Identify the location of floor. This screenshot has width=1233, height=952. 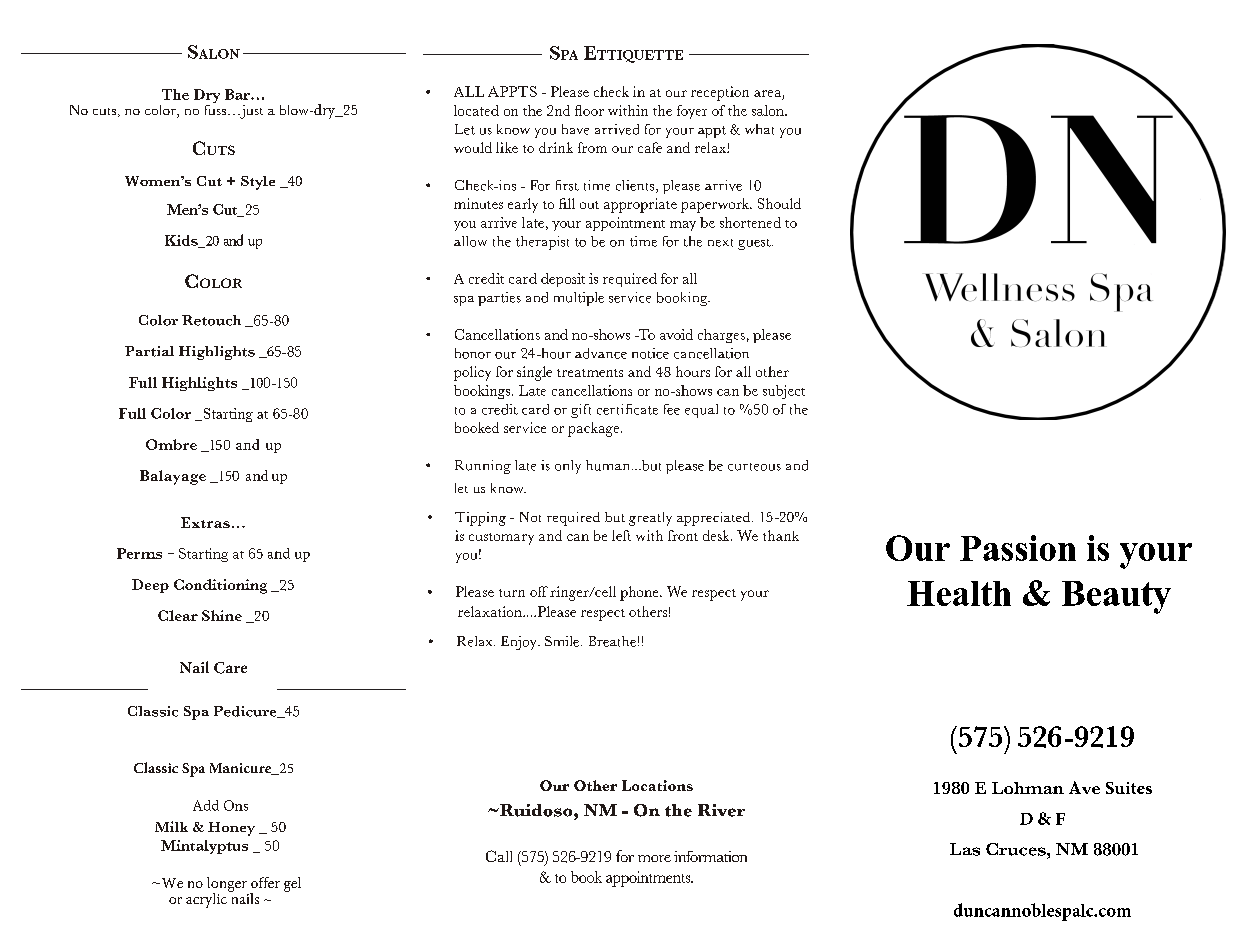
(589, 110).
